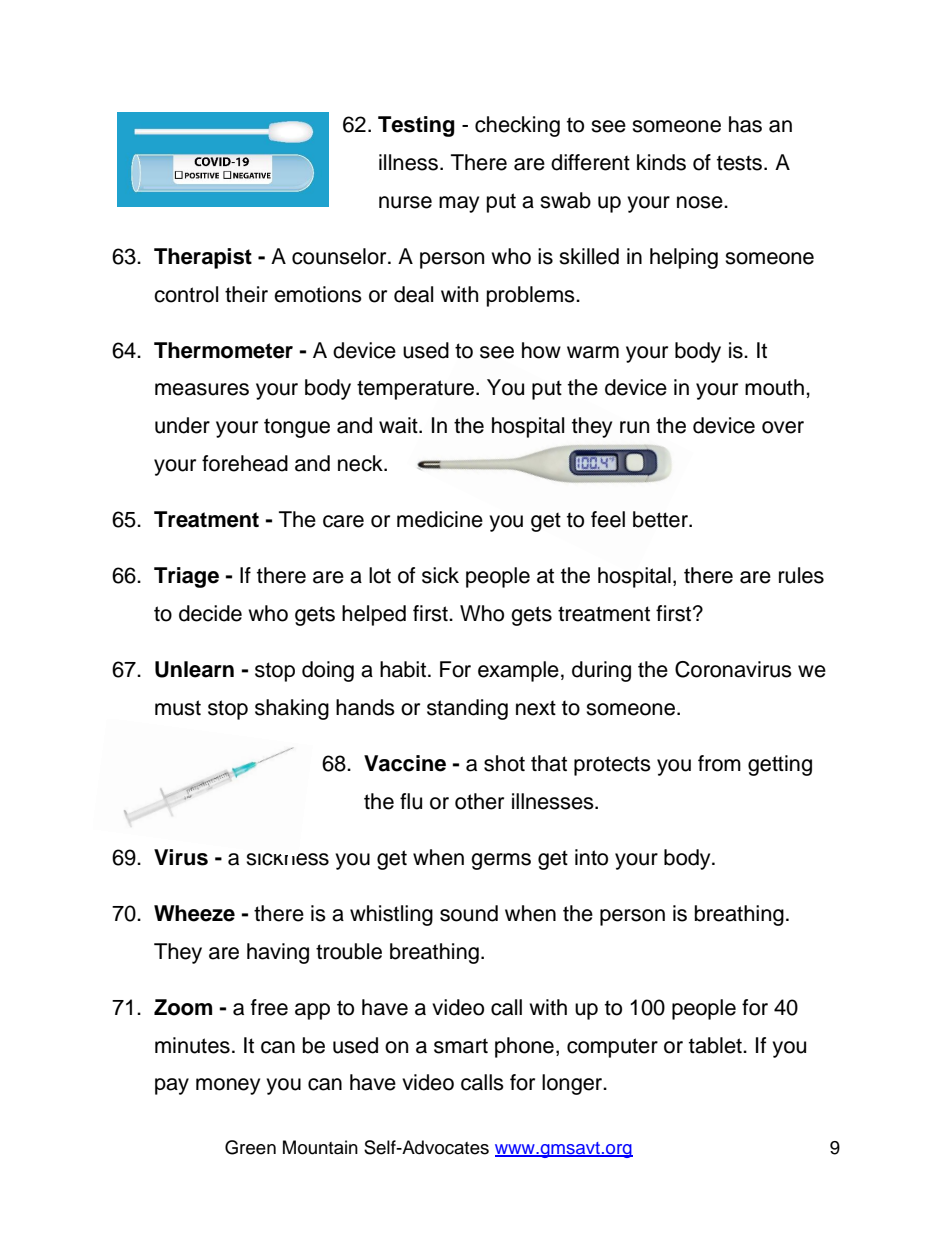 This page has height=1233, width=952. I want to click on Therapist, so click(203, 258).
